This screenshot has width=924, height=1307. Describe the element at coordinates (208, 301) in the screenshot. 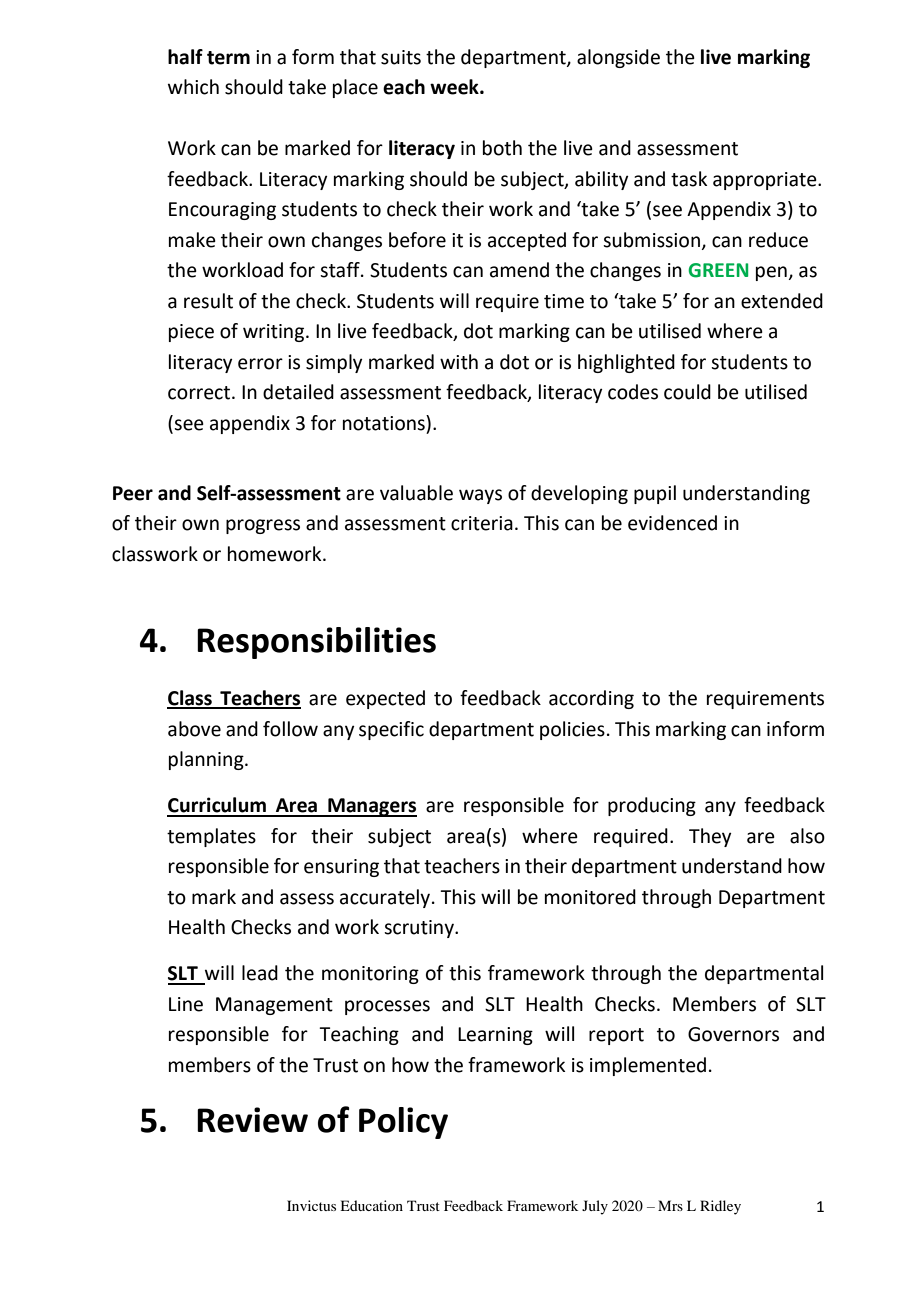

I see `result` at that location.
